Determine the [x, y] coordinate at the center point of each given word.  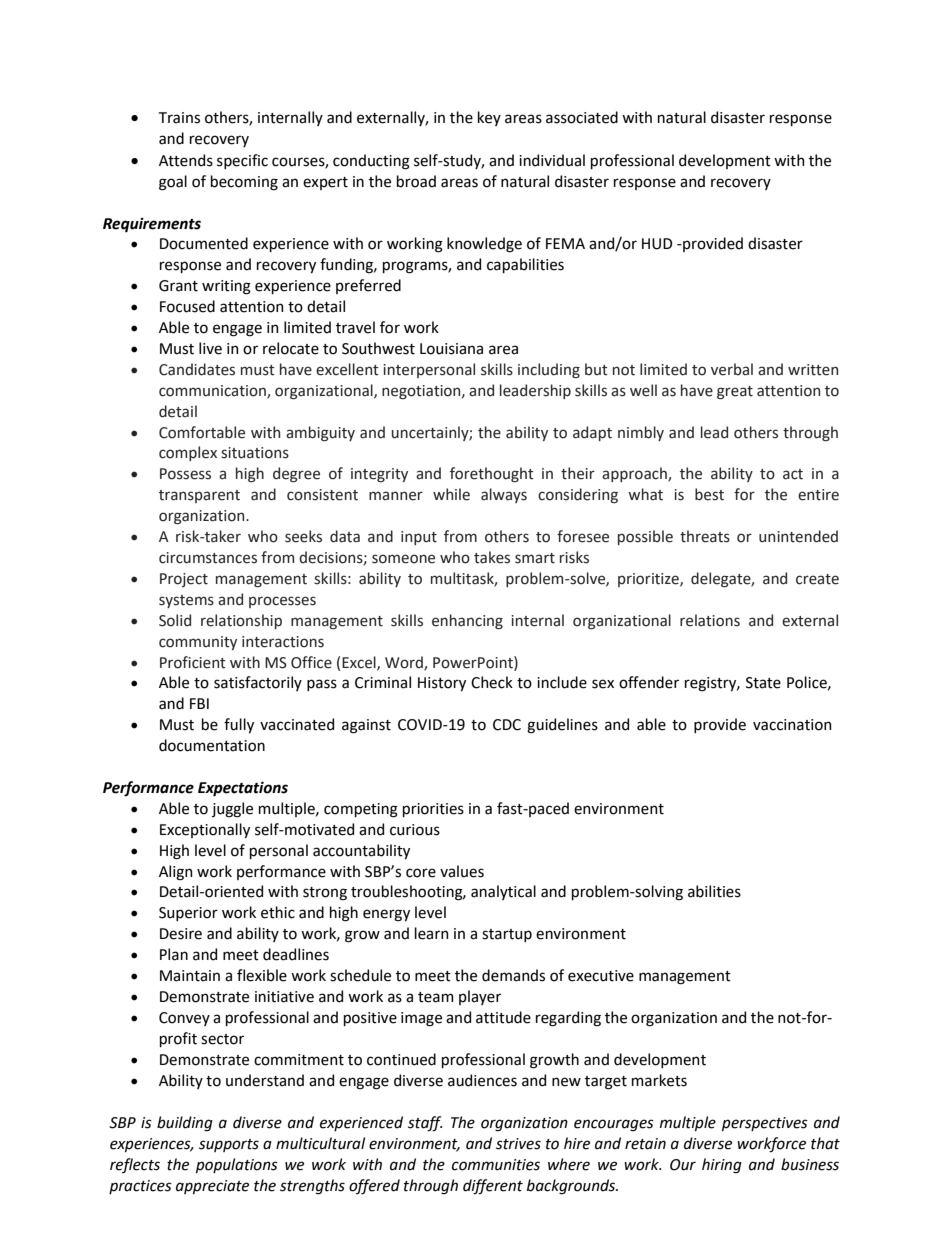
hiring [722, 1166]
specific [242, 161]
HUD [657, 244]
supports [229, 1145]
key [489, 118]
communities [496, 1165]
